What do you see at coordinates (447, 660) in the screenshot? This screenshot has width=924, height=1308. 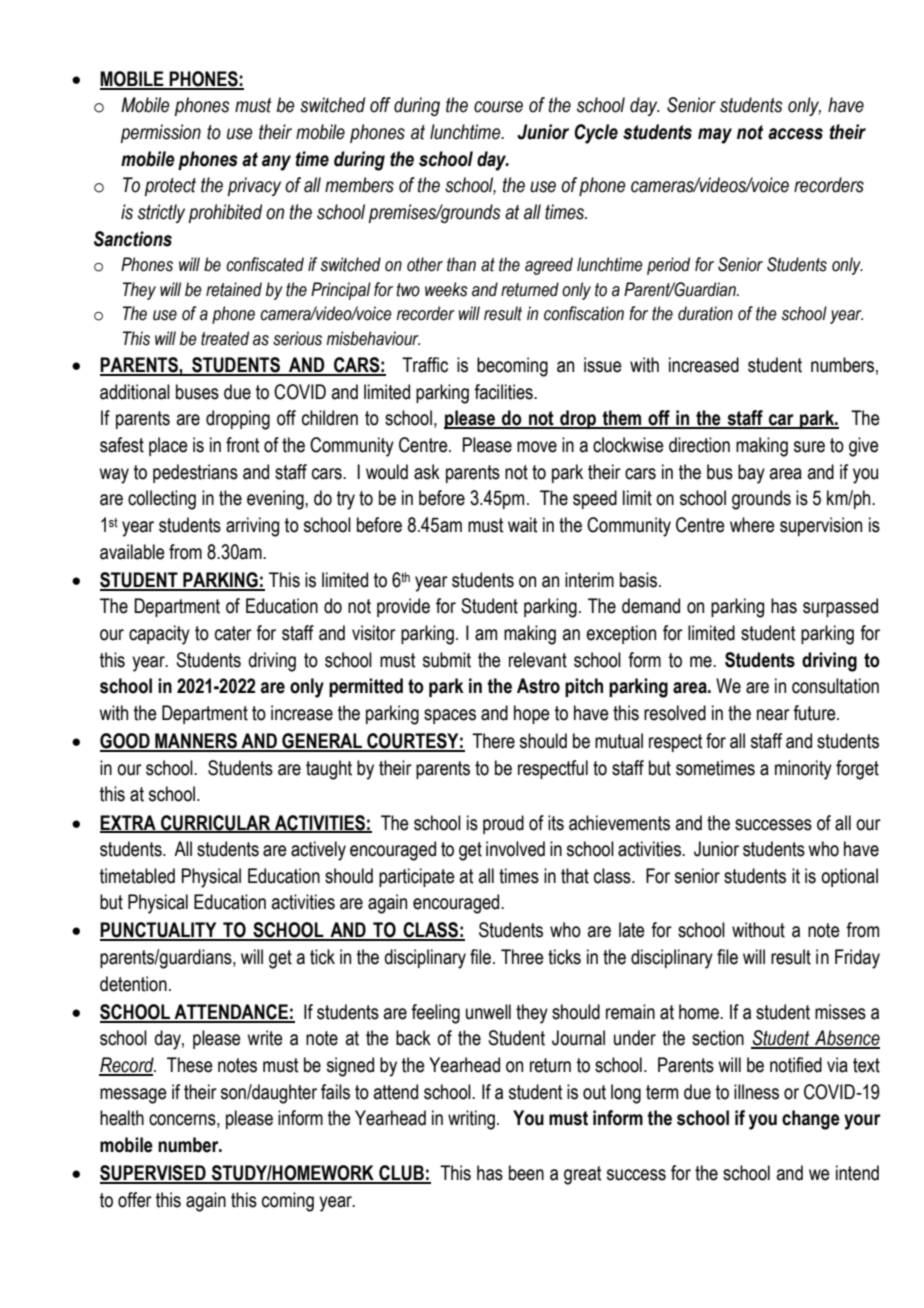 I see `submit` at bounding box center [447, 660].
